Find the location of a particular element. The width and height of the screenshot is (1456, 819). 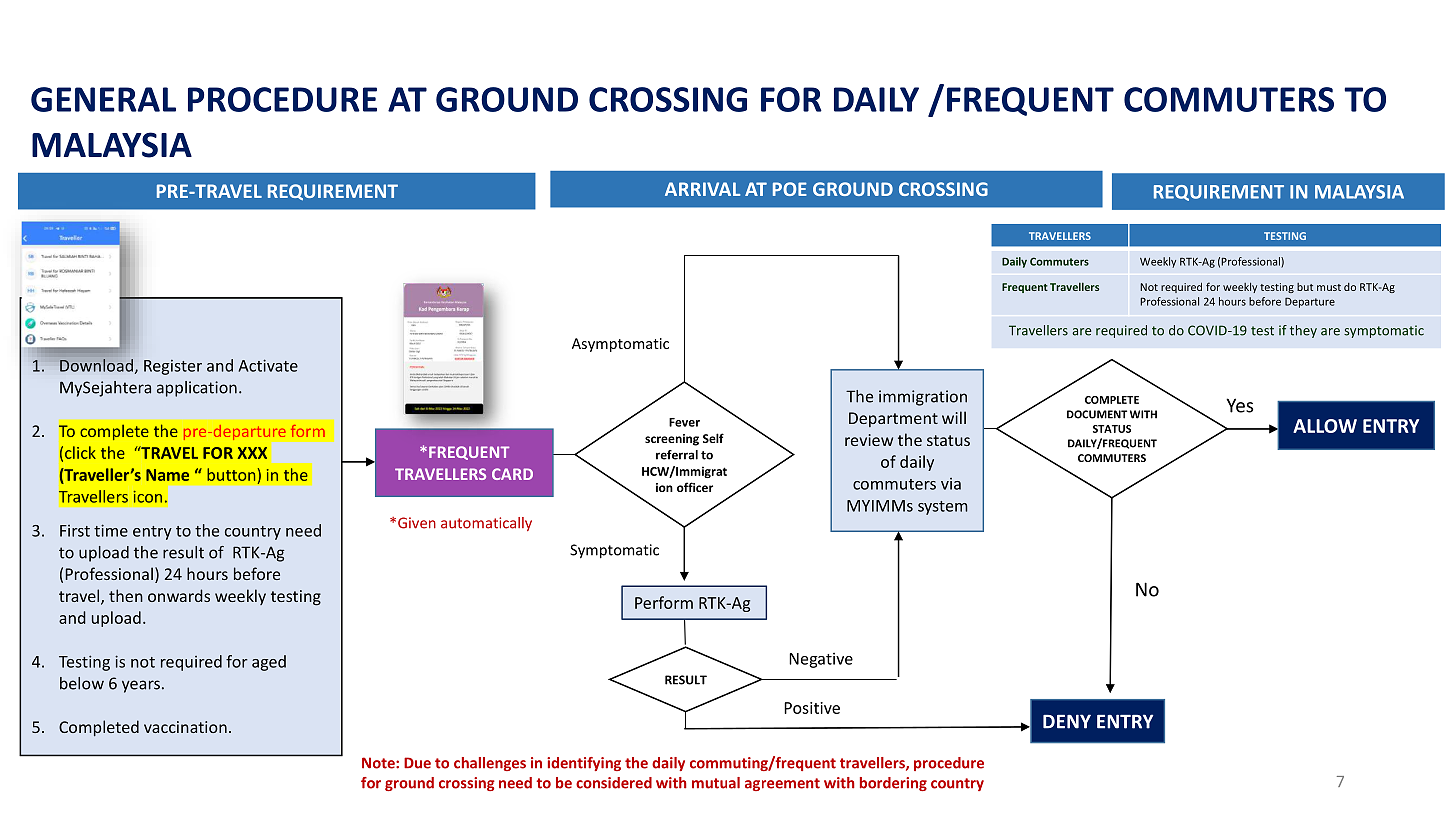

GENERAL is located at coordinates (103, 99).
